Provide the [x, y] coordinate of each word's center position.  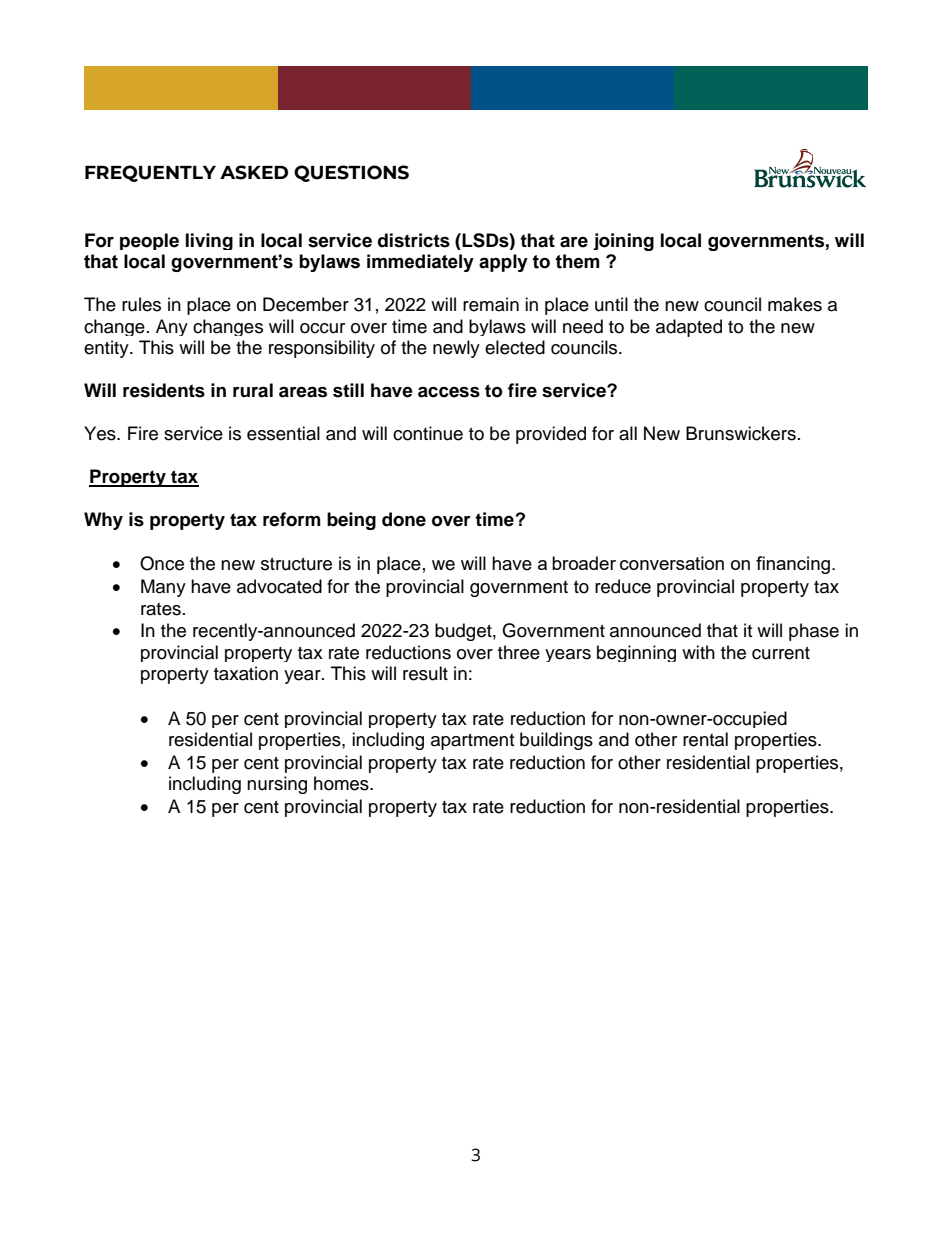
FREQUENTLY [150, 173]
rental [705, 739]
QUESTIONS [351, 173]
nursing [277, 785]
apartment [472, 742]
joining [623, 242]
